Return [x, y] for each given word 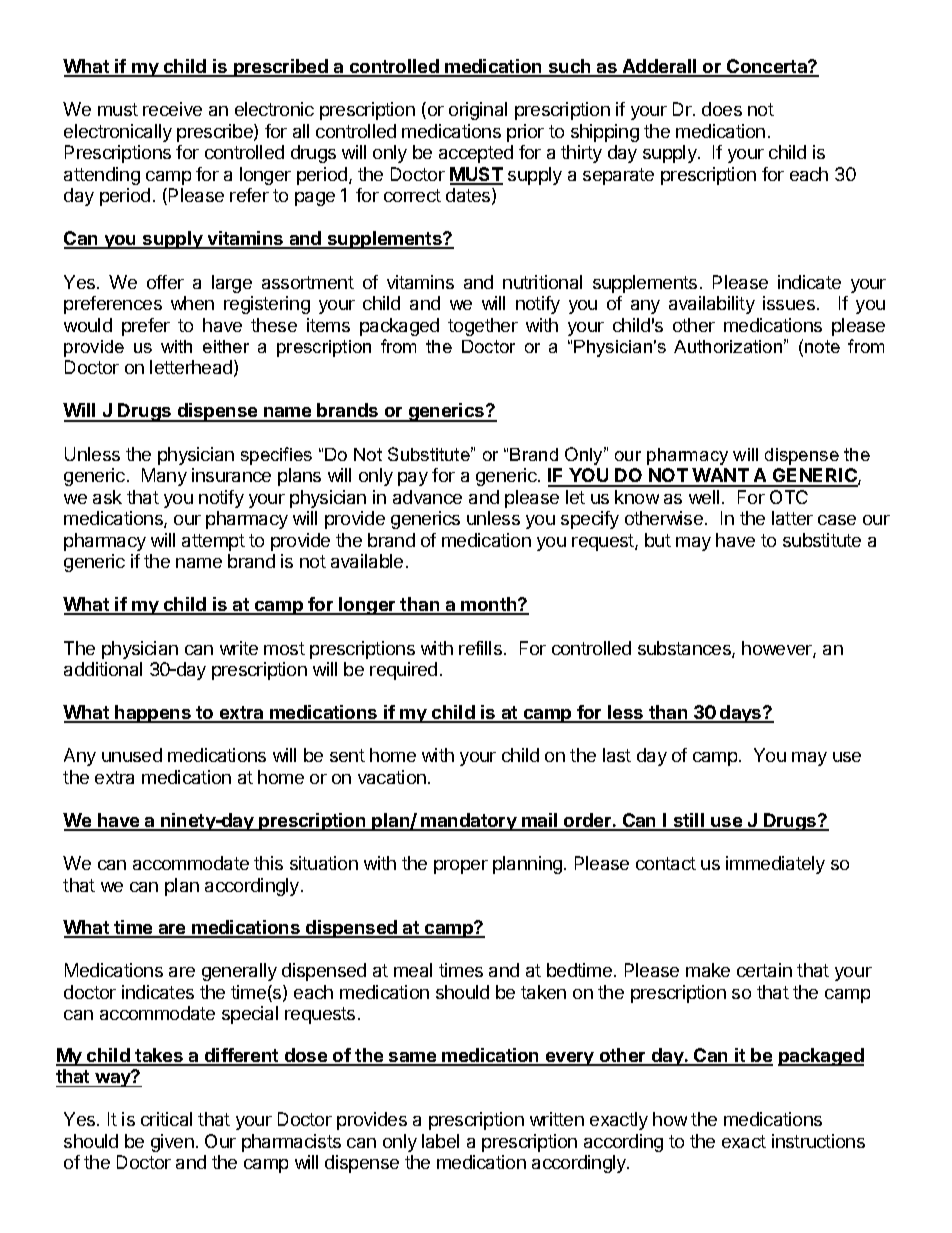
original [478, 111]
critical [166, 1119]
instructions [818, 1141]
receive [172, 109]
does [722, 109]
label [440, 1141]
